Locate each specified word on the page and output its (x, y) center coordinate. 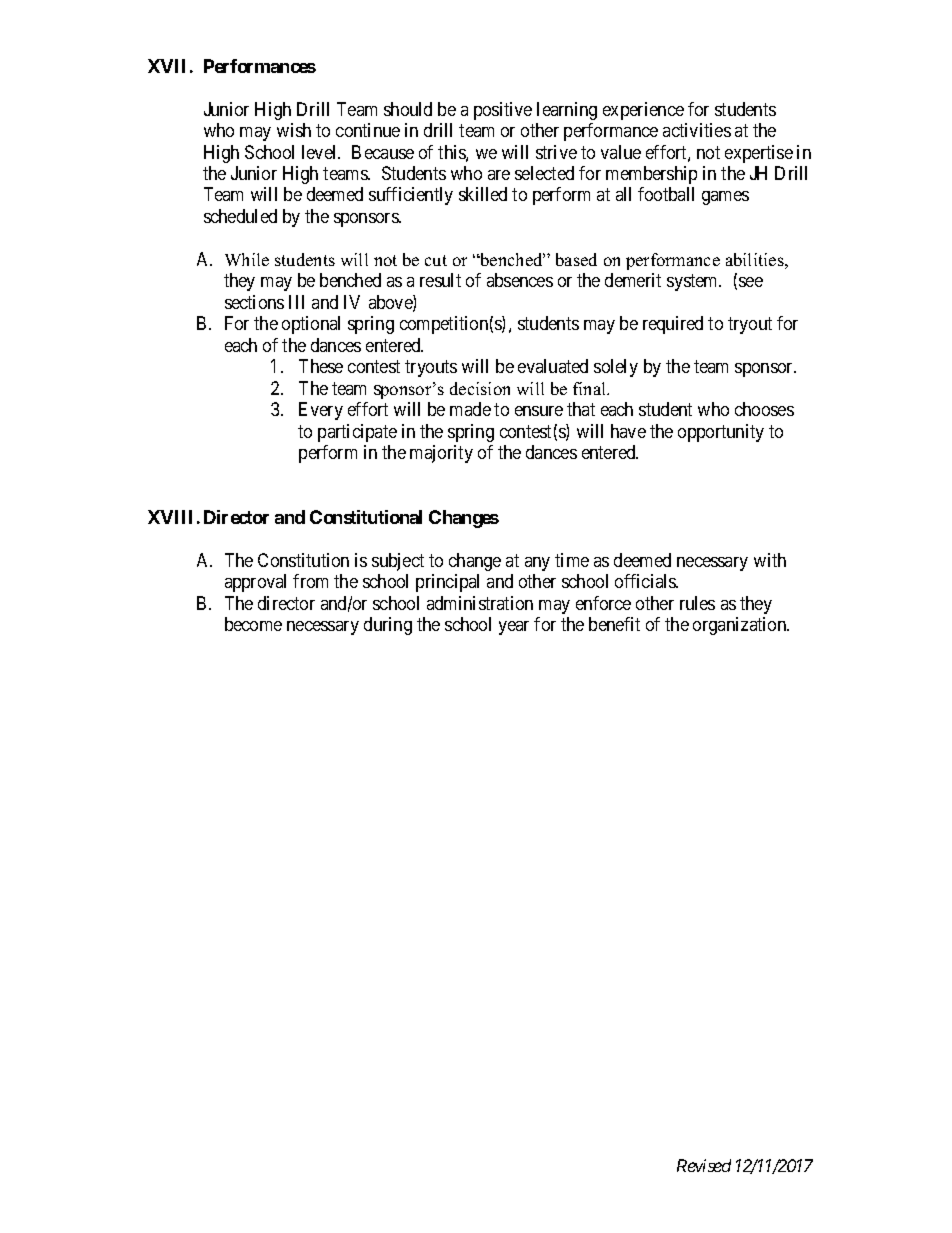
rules (697, 603)
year (514, 628)
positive (503, 111)
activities (697, 130)
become (253, 624)
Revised (704, 1165)
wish (294, 130)
